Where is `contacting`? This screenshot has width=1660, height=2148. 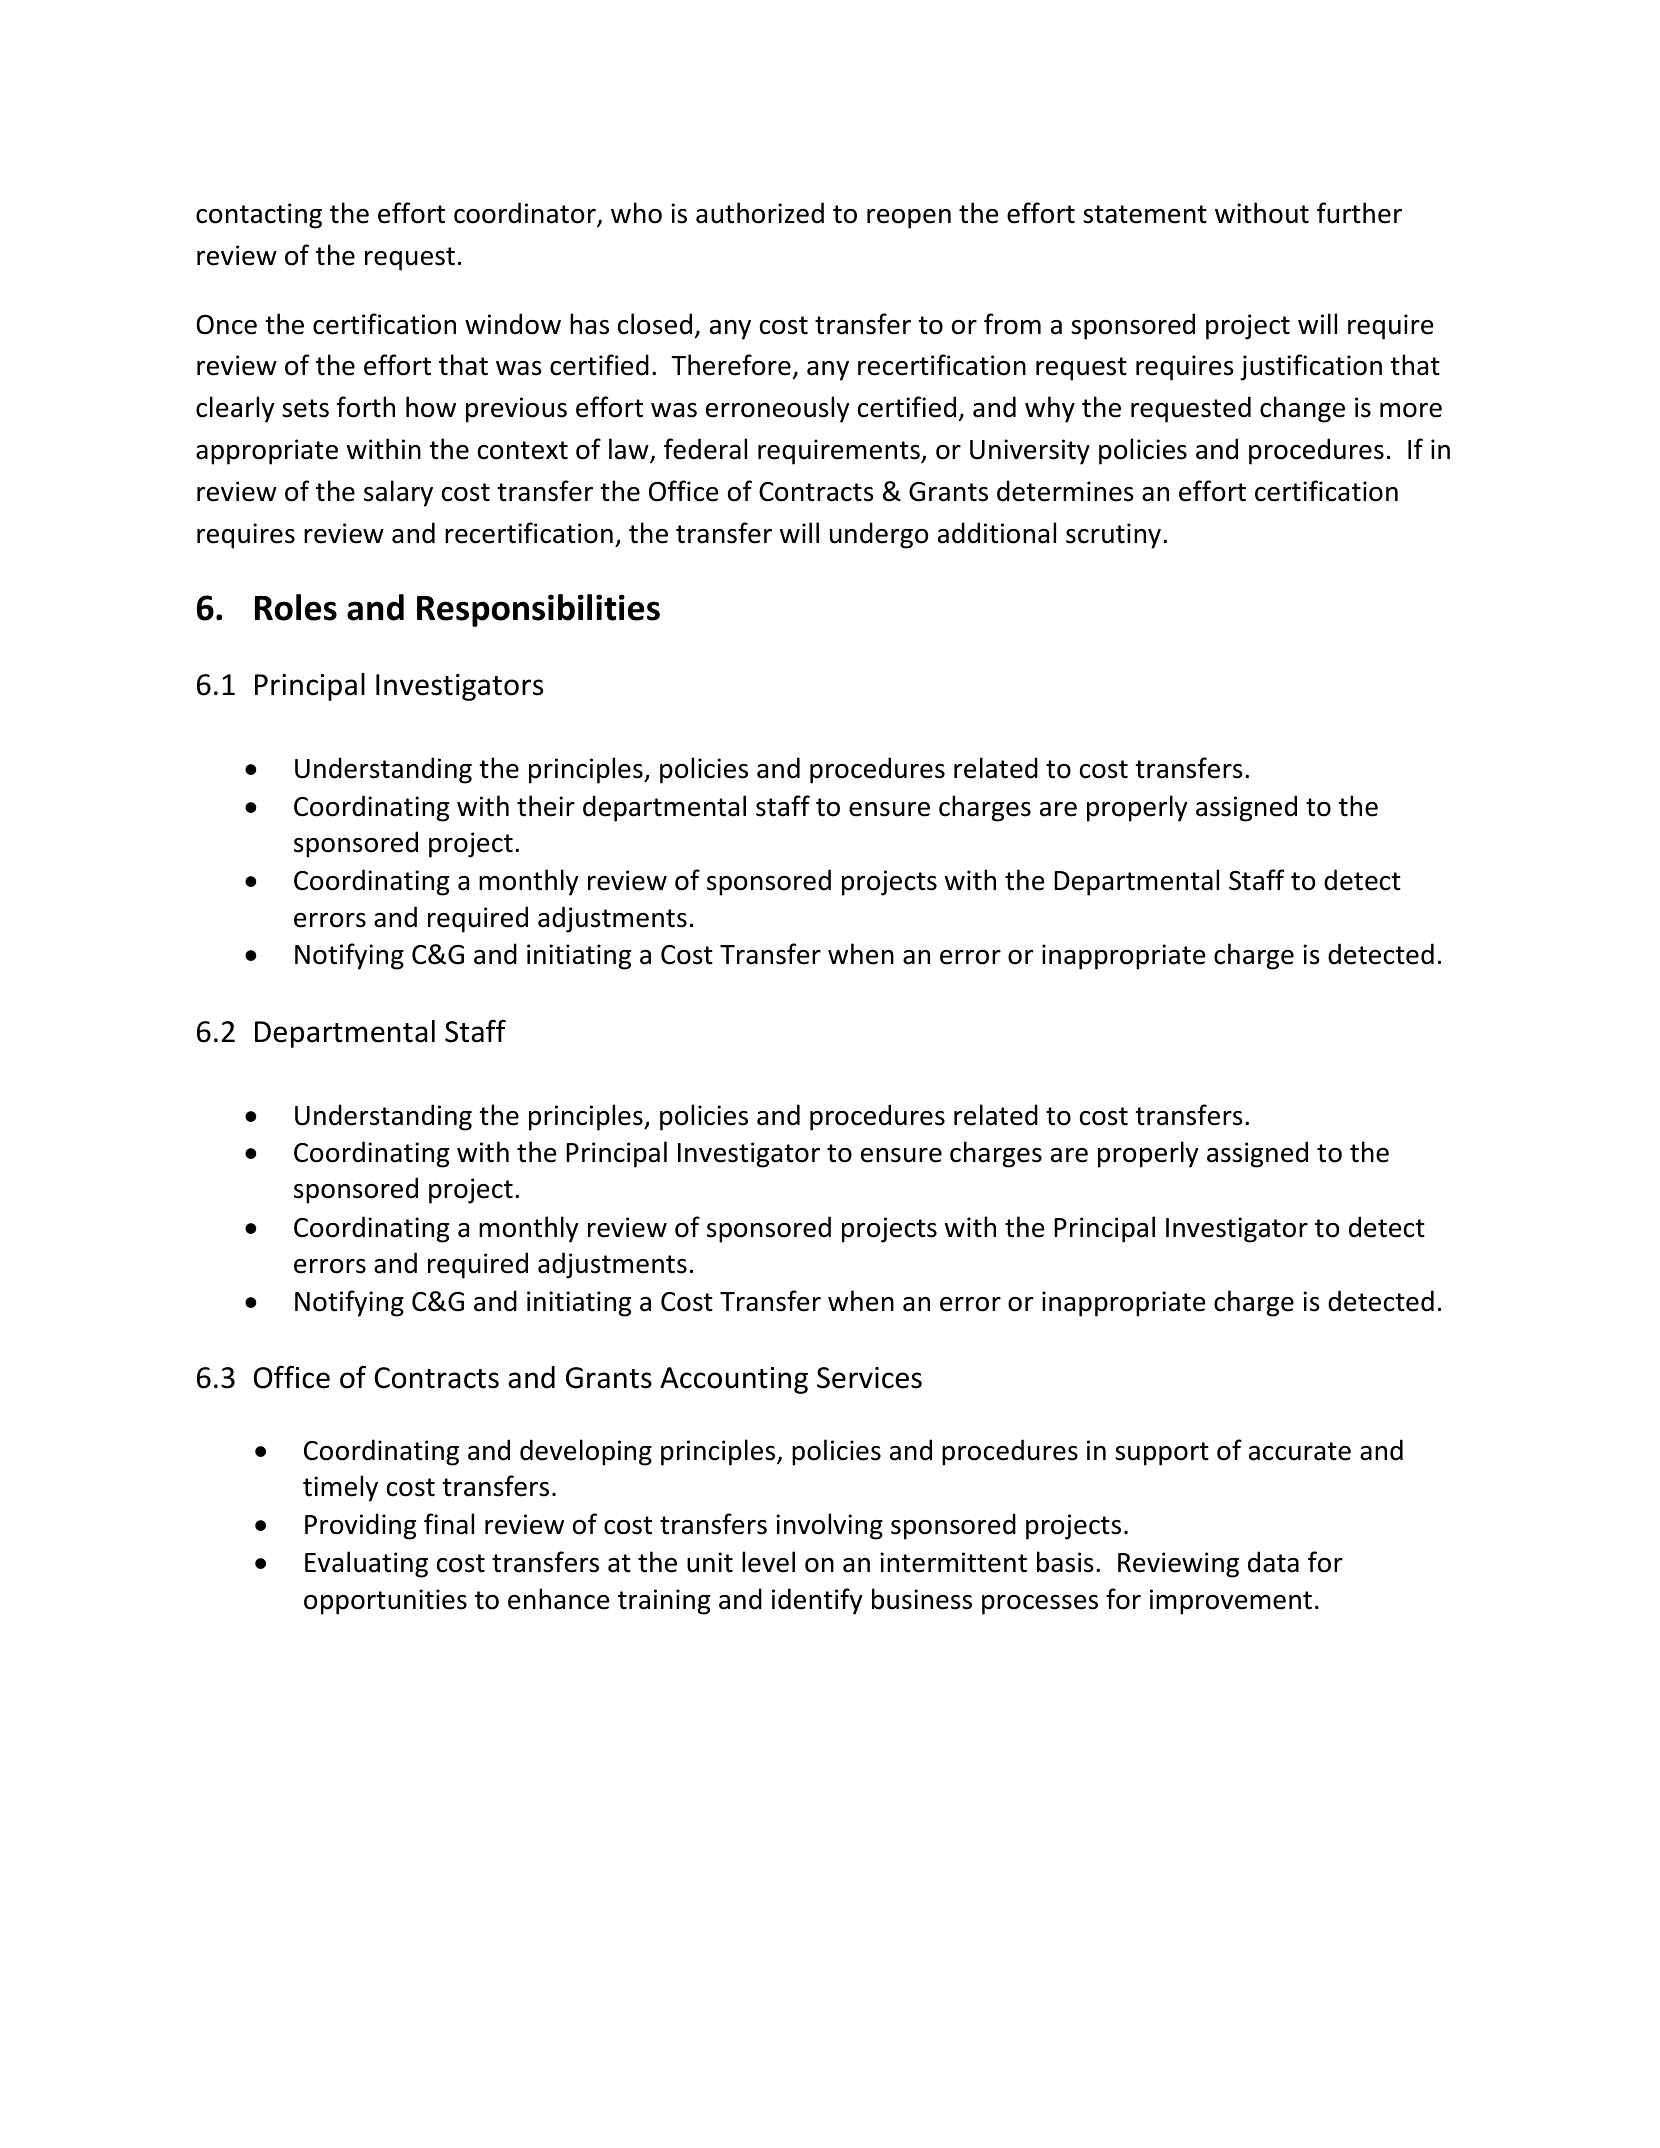
contacting is located at coordinates (259, 216).
